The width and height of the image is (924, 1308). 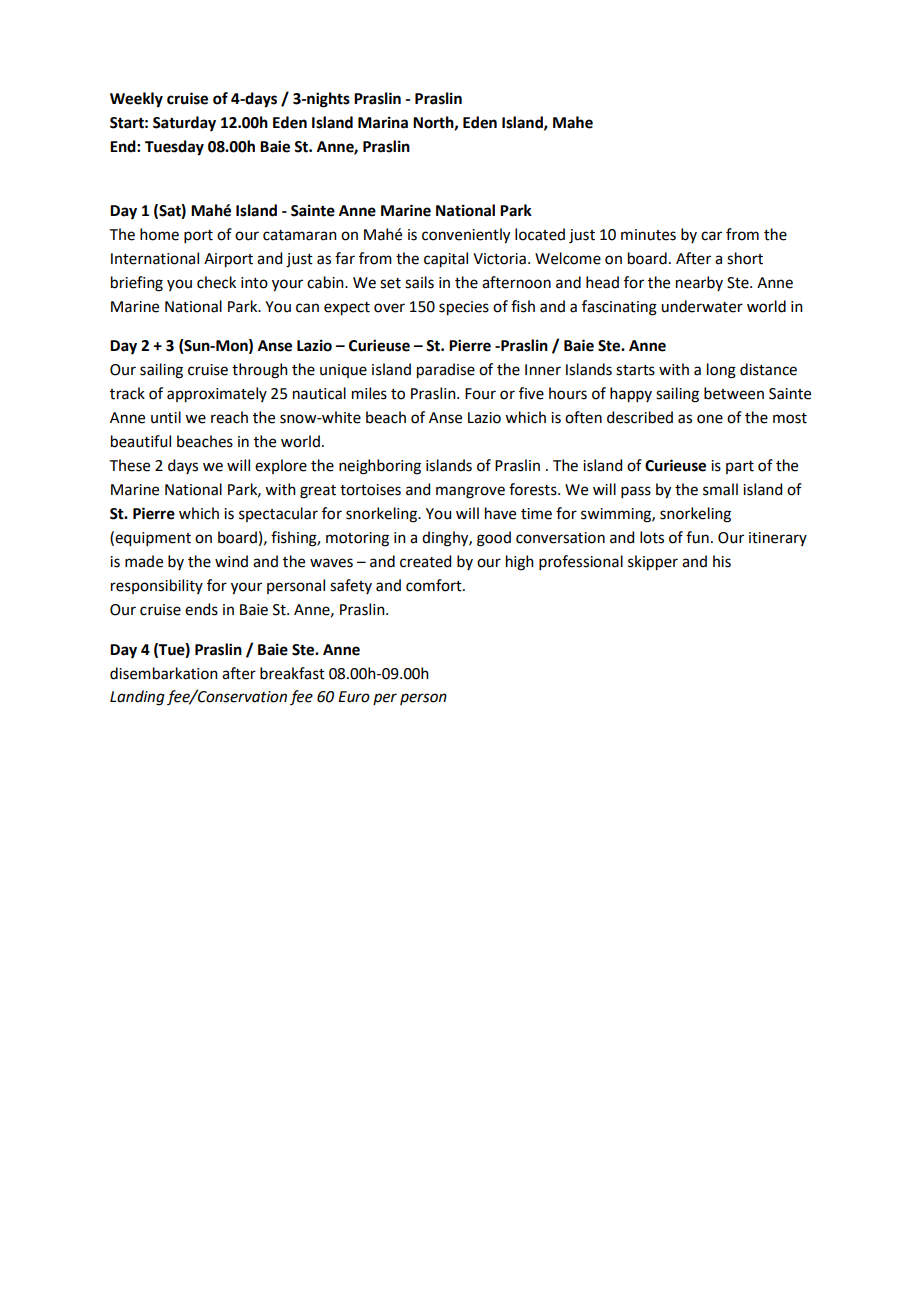 I want to click on Landing, so click(x=137, y=698).
